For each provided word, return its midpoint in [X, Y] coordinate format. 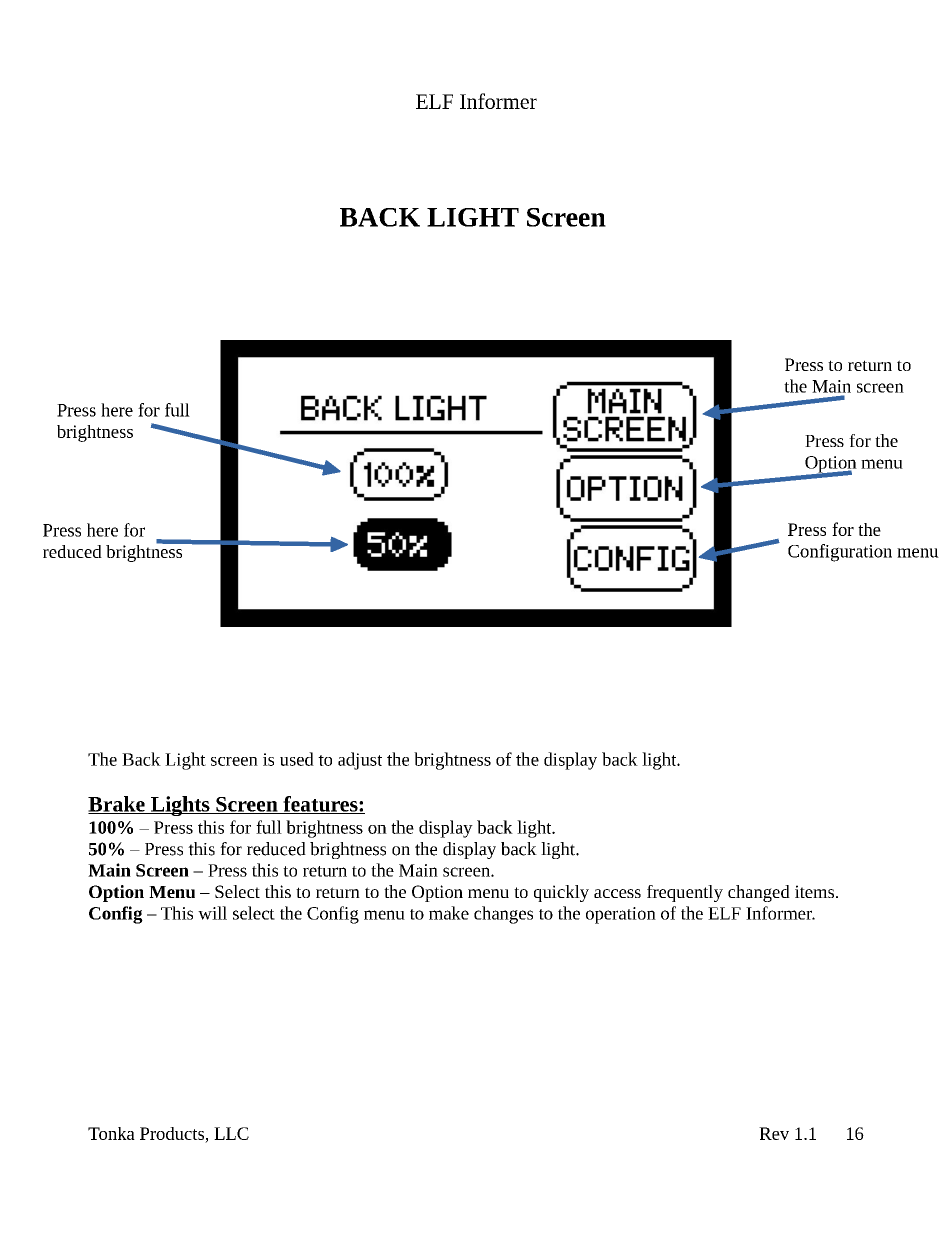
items [816, 891]
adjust [360, 761]
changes [503, 915]
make [449, 913]
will [212, 913]
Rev [774, 1133]
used [297, 759]
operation [621, 915]
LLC [231, 1133]
